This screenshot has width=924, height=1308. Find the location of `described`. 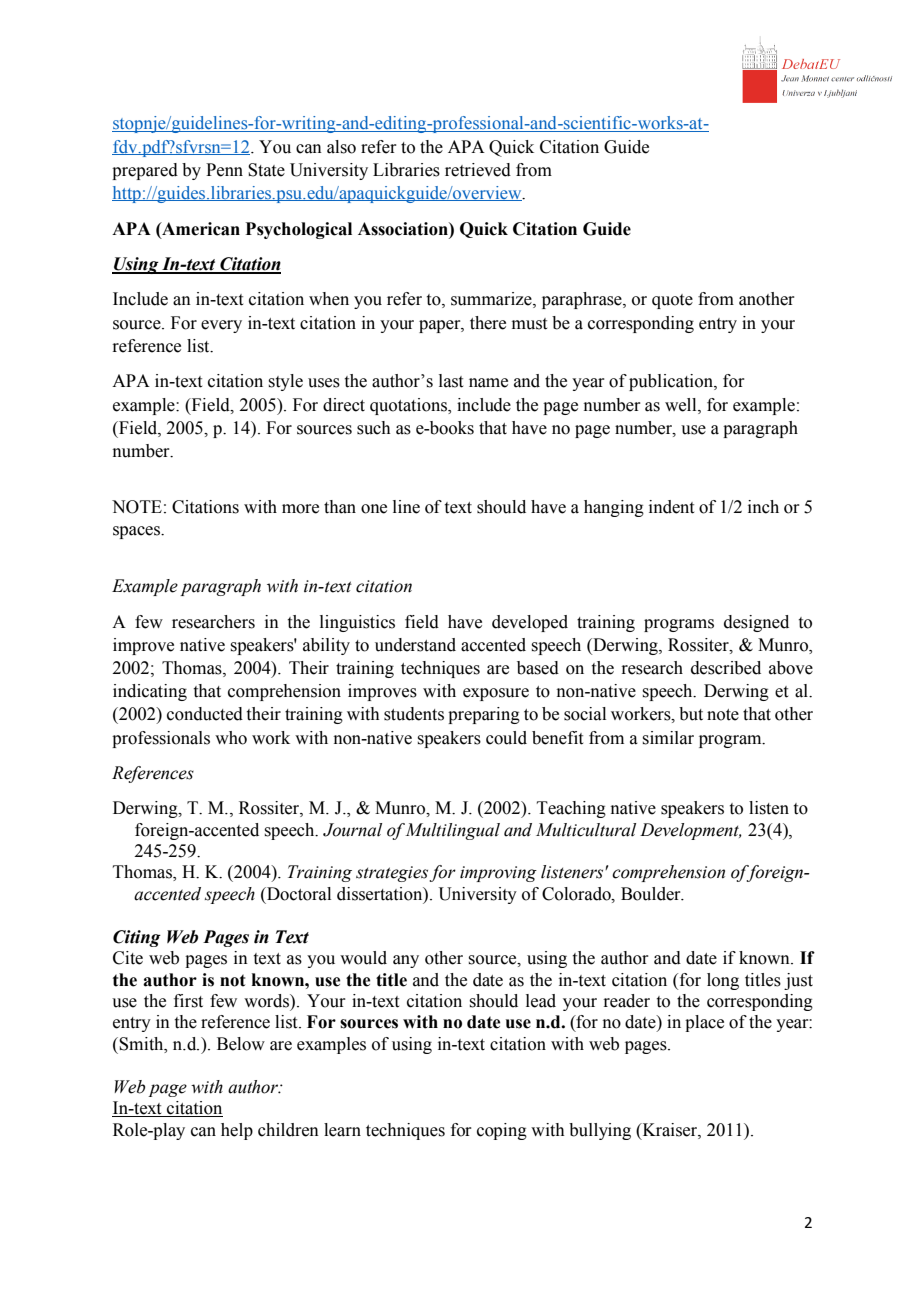

described is located at coordinates (726, 668).
